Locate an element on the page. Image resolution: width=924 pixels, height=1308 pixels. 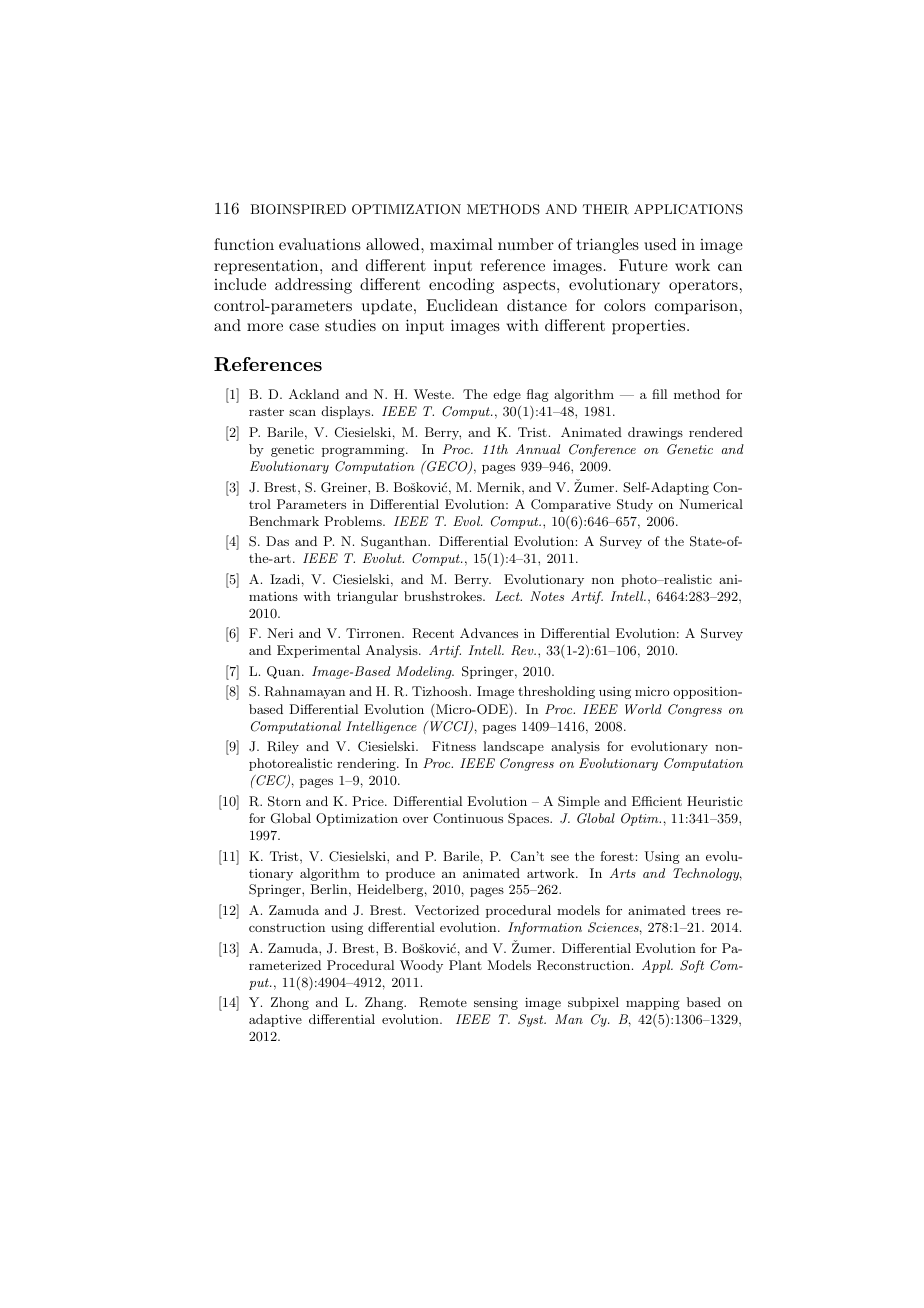
mapping is located at coordinates (653, 1003).
